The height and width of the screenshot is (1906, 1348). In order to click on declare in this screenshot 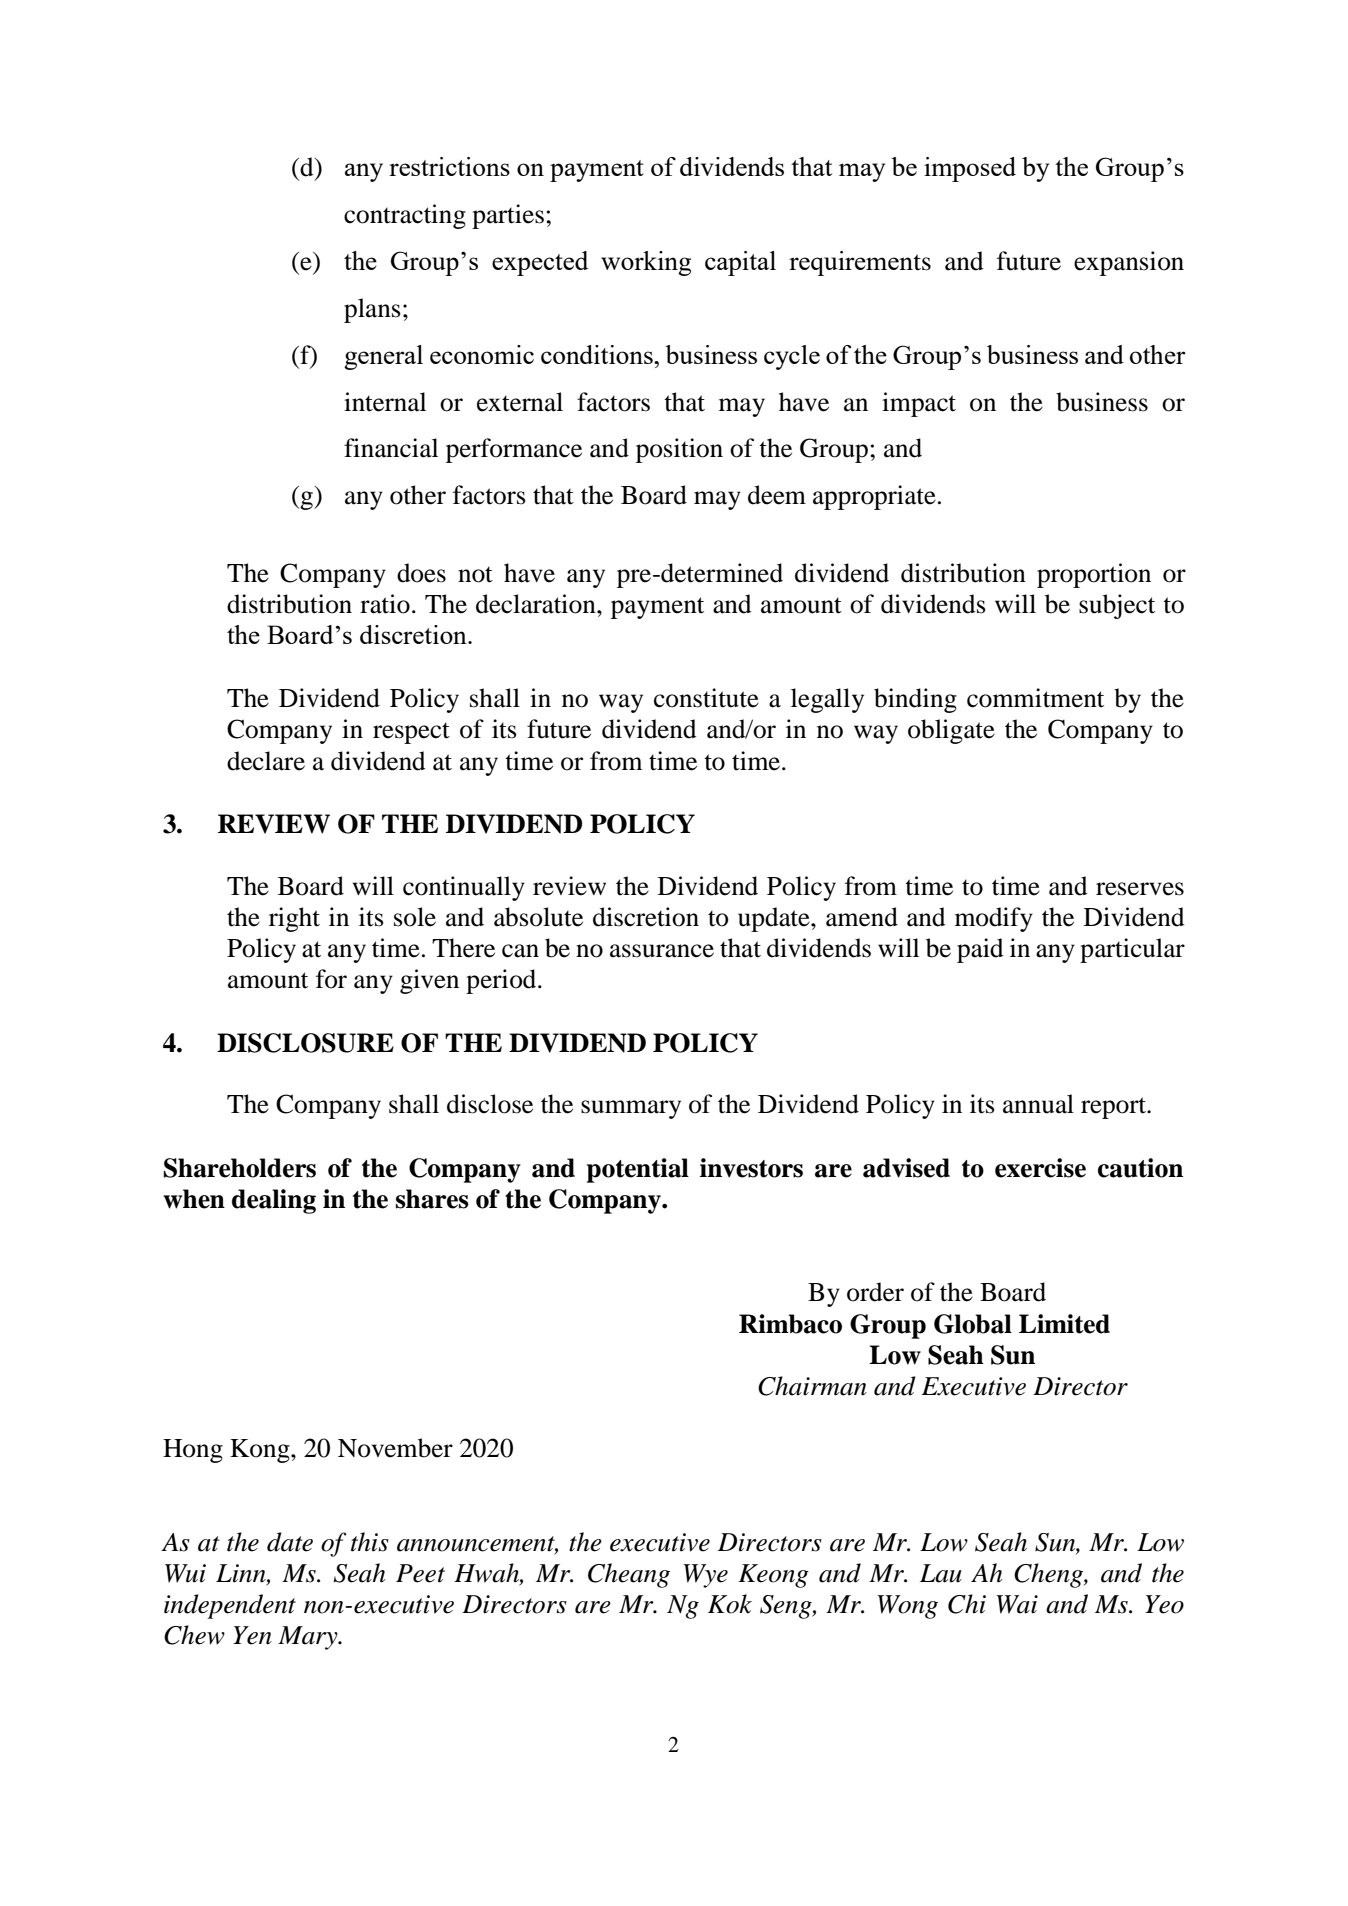, I will do `click(266, 761)`.
